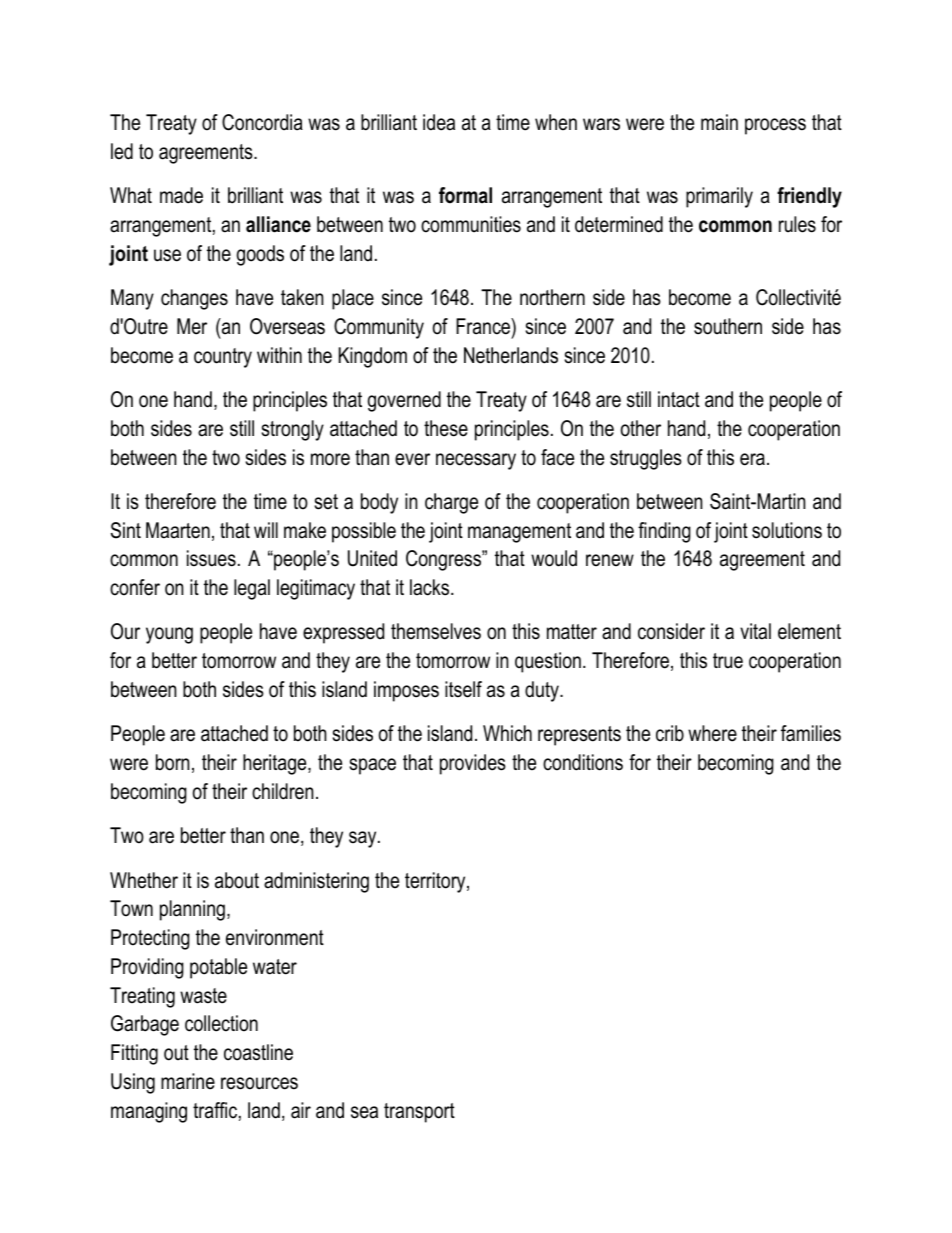  Describe the element at coordinates (173, 762) in the screenshot. I see `born` at that location.
